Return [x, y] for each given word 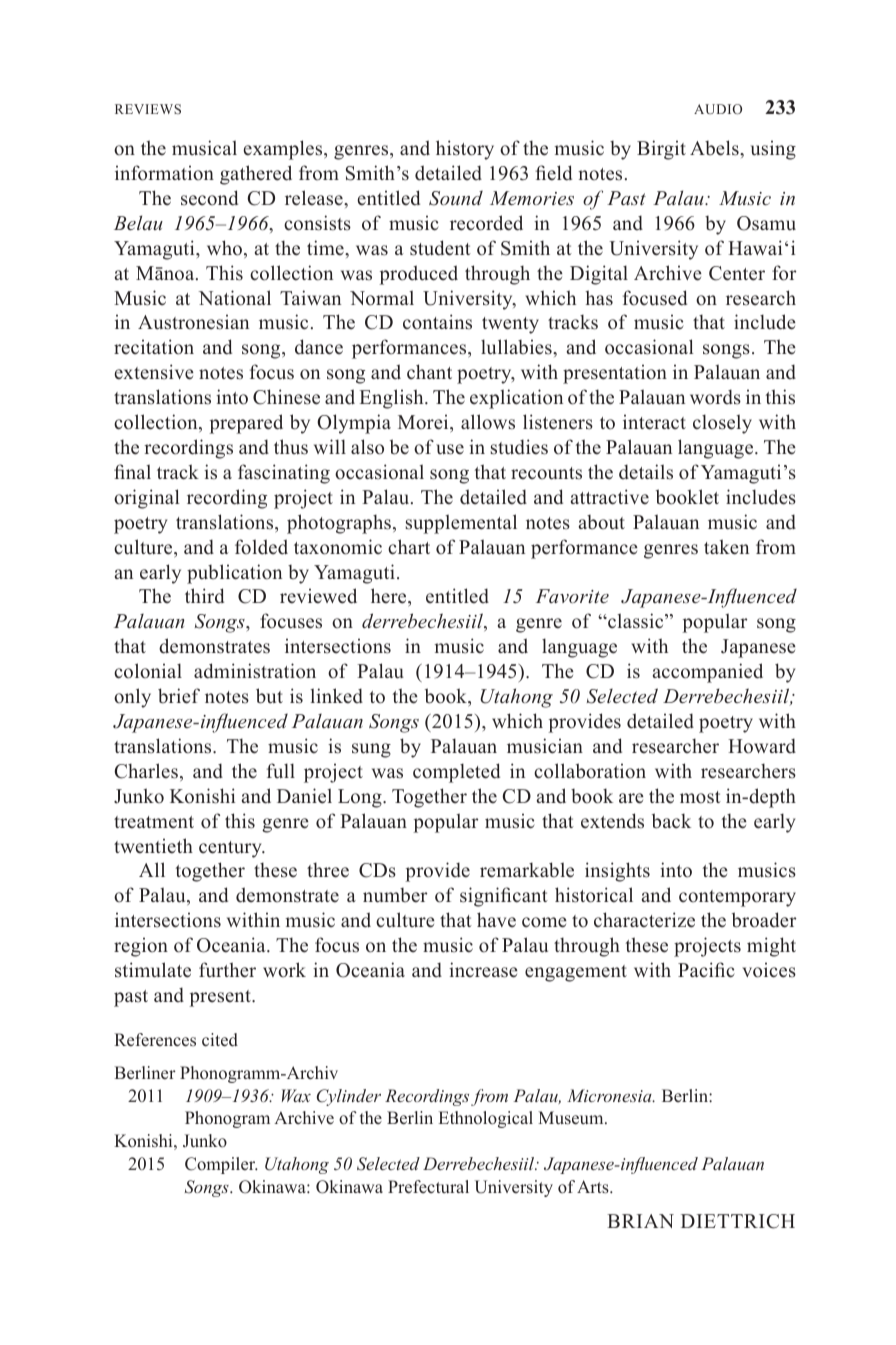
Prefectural [428, 1187]
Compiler [221, 1165]
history [465, 150]
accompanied [708, 673]
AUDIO [718, 109]
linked [336, 696]
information [164, 173]
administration [255, 671]
